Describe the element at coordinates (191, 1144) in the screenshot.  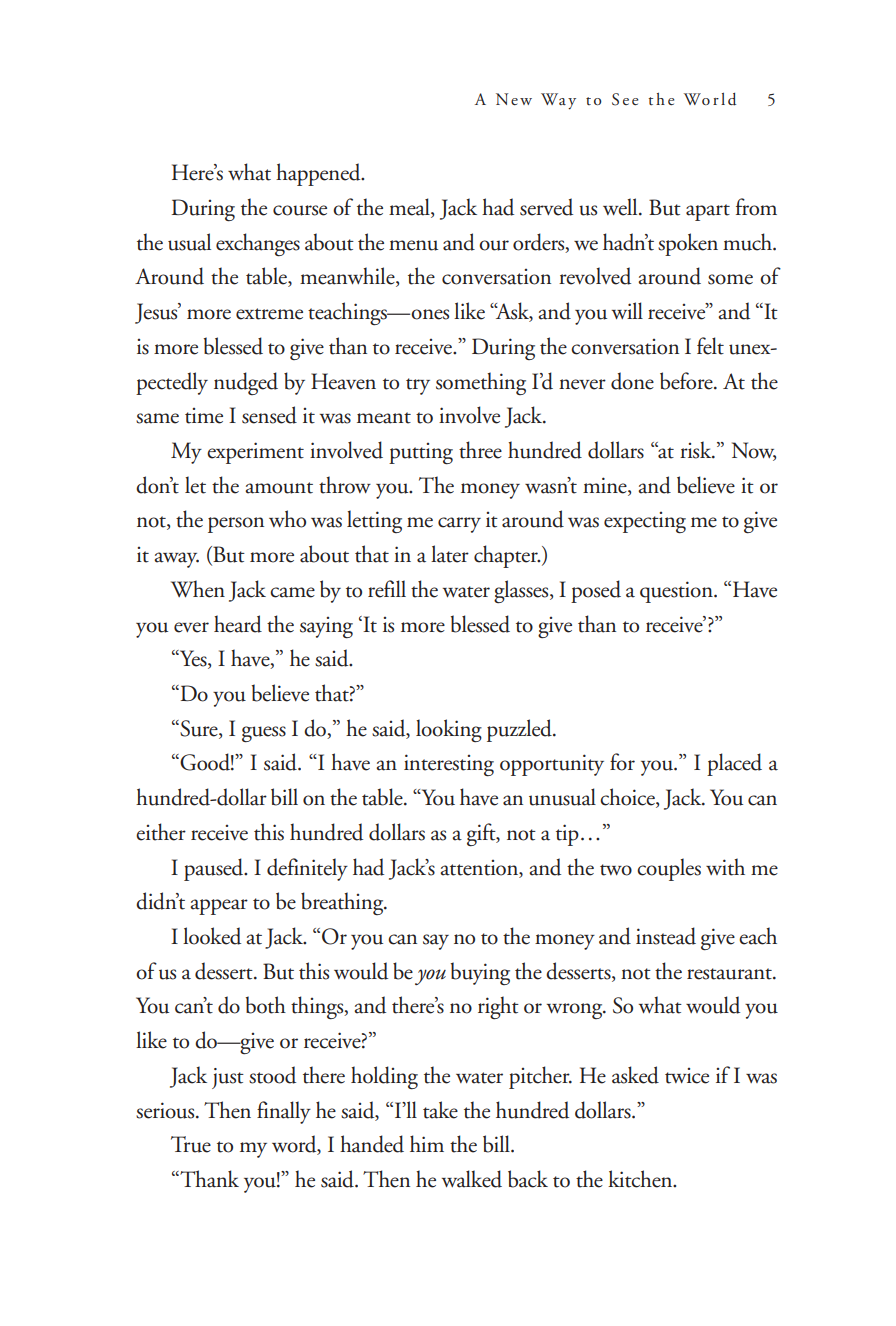
I see `True` at that location.
